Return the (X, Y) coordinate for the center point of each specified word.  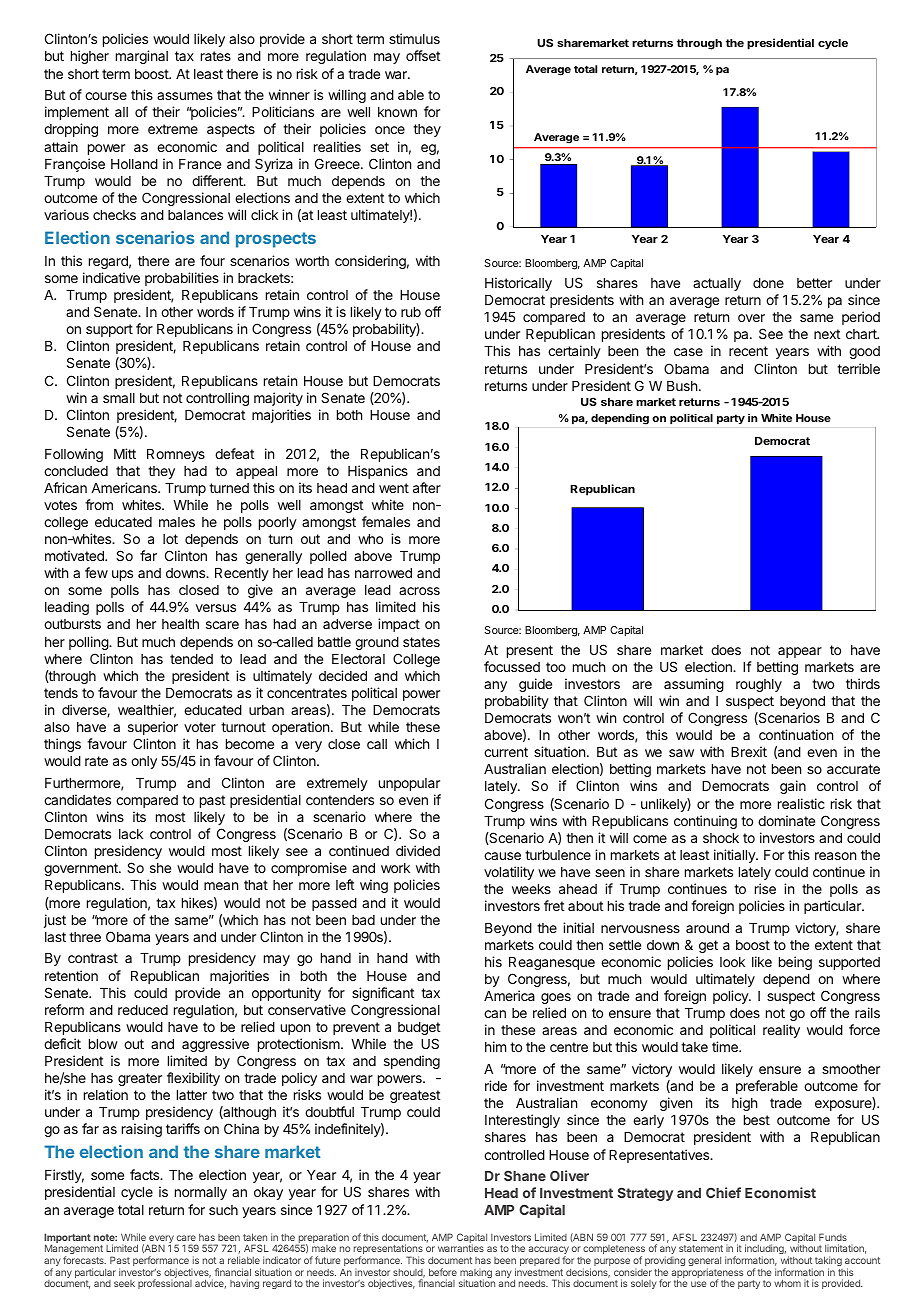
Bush (682, 386)
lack (131, 834)
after (427, 487)
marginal (142, 57)
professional (165, 1284)
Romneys (176, 455)
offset (423, 55)
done (768, 283)
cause (502, 856)
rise (765, 888)
